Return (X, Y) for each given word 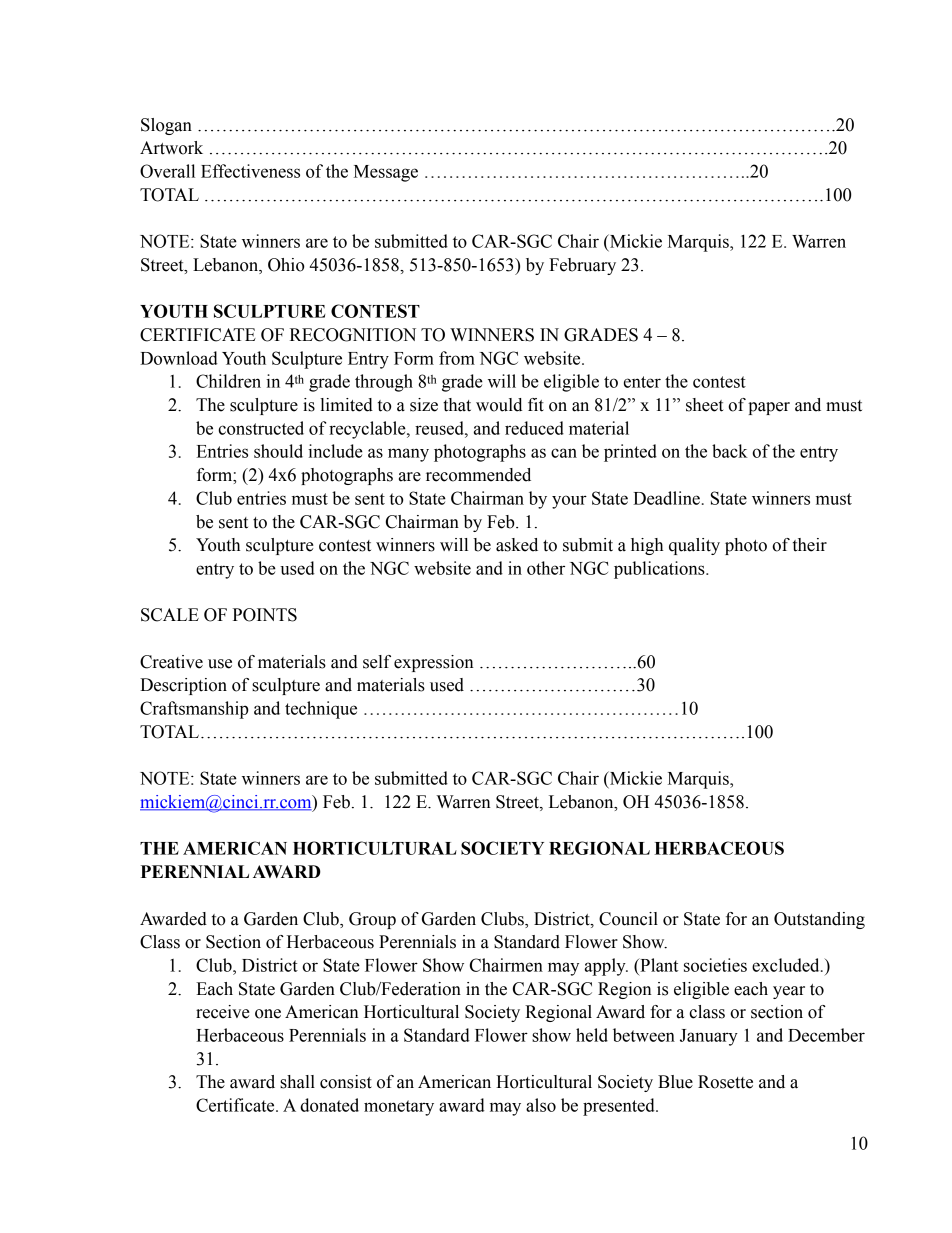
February (582, 266)
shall (297, 1082)
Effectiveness (250, 171)
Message (386, 173)
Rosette (725, 1082)
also (541, 1105)
